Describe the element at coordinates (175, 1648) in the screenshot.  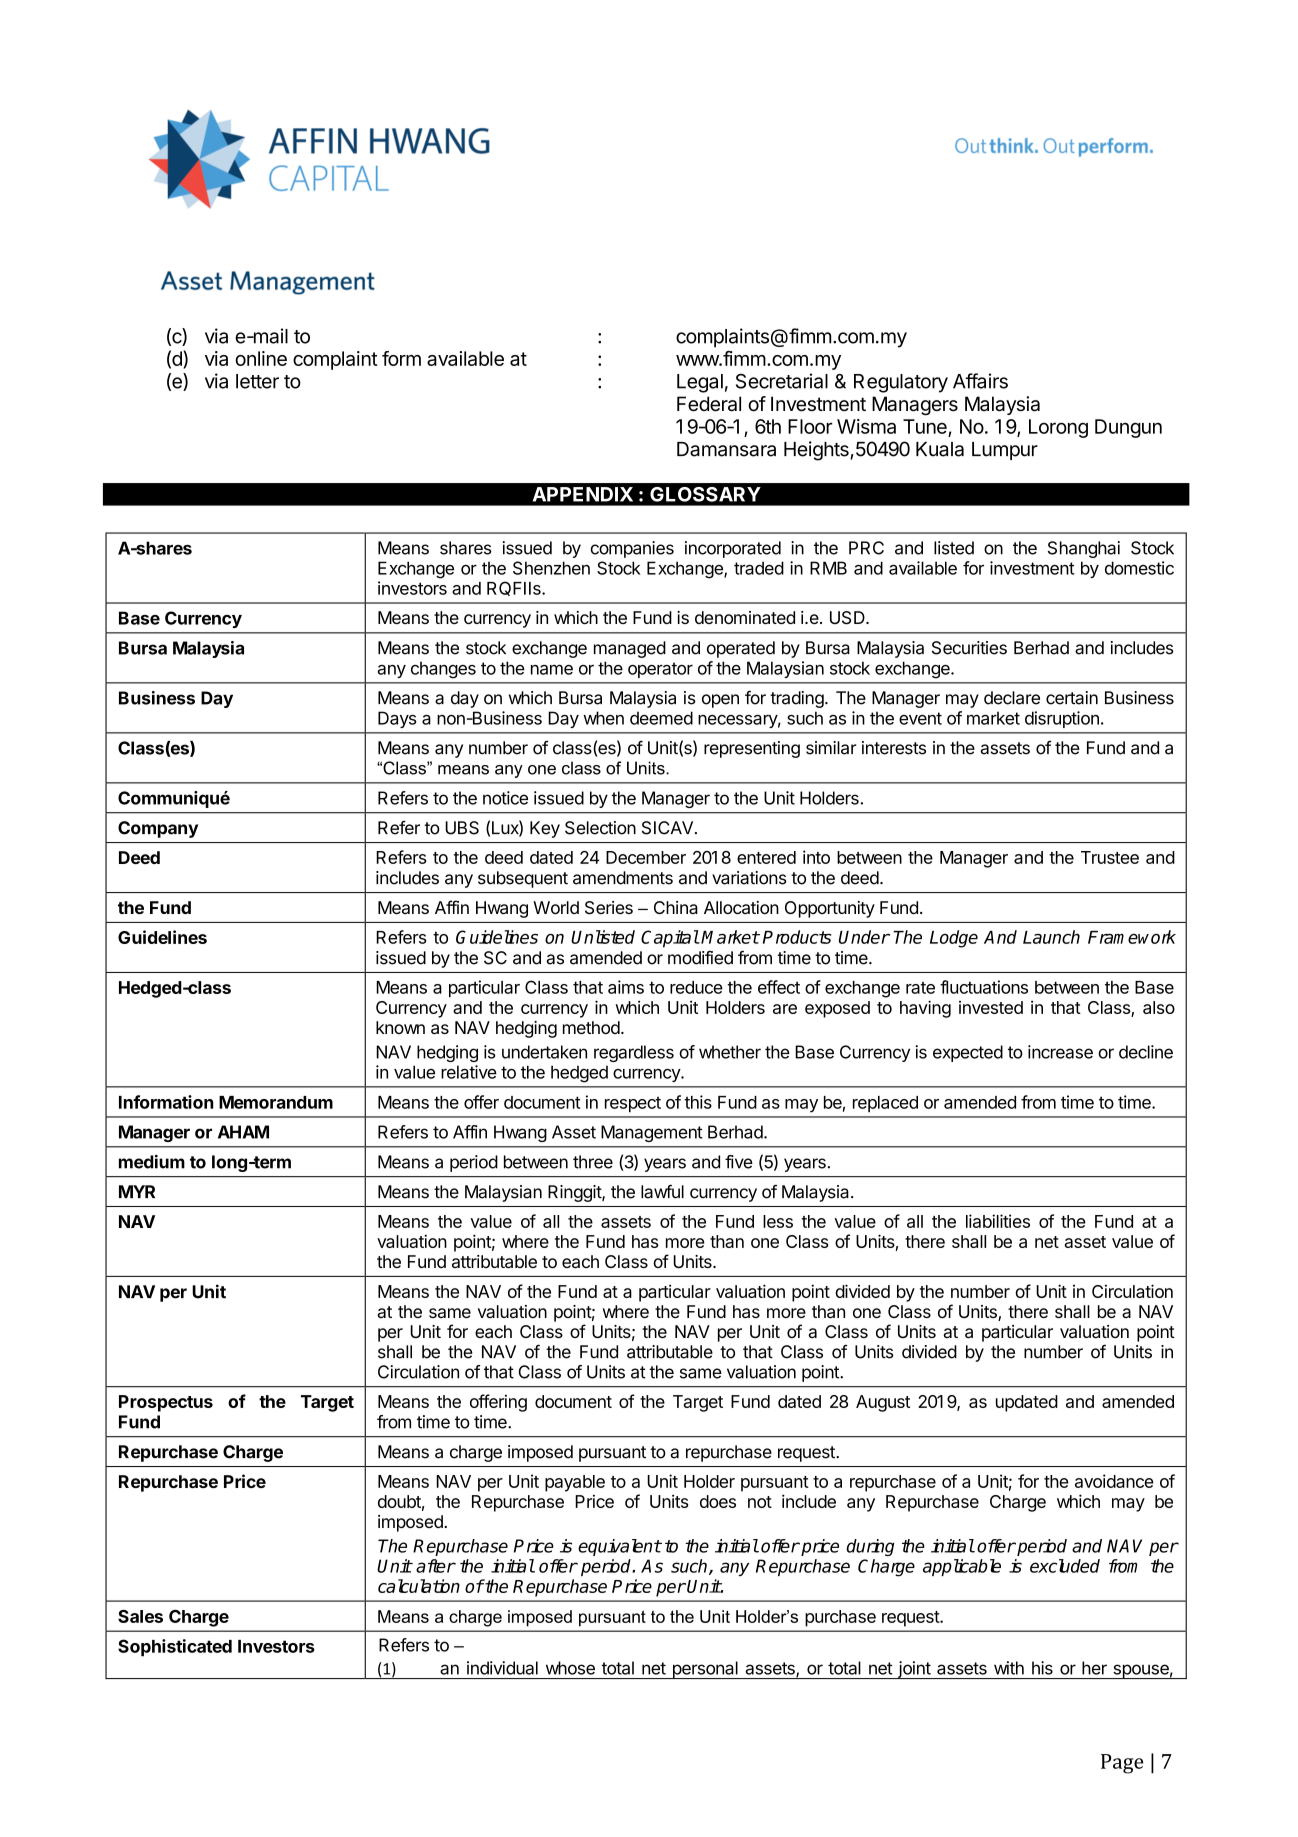
I see `Sophisticated` at that location.
